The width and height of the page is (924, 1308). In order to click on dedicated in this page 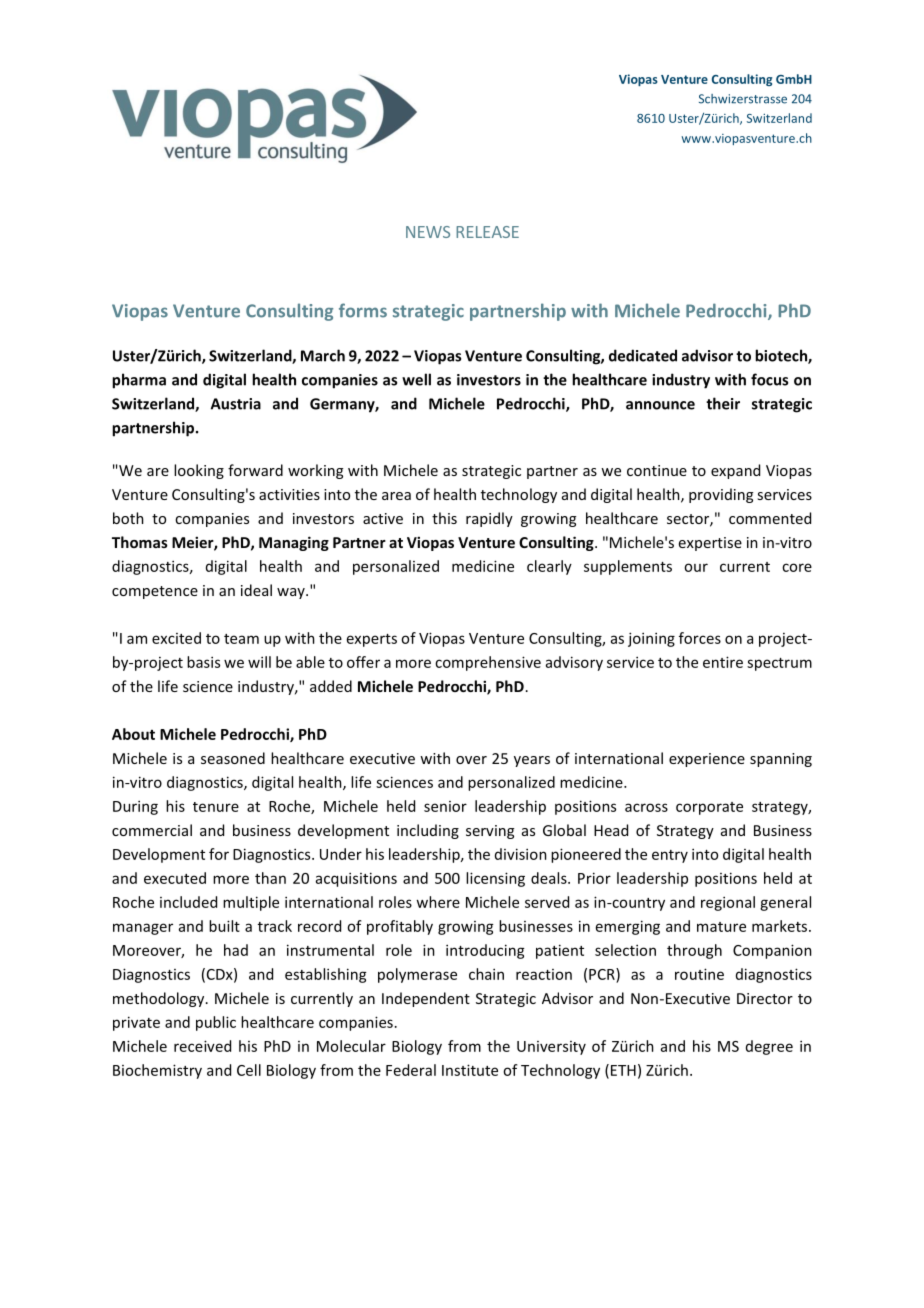, I will do `click(643, 355)`.
